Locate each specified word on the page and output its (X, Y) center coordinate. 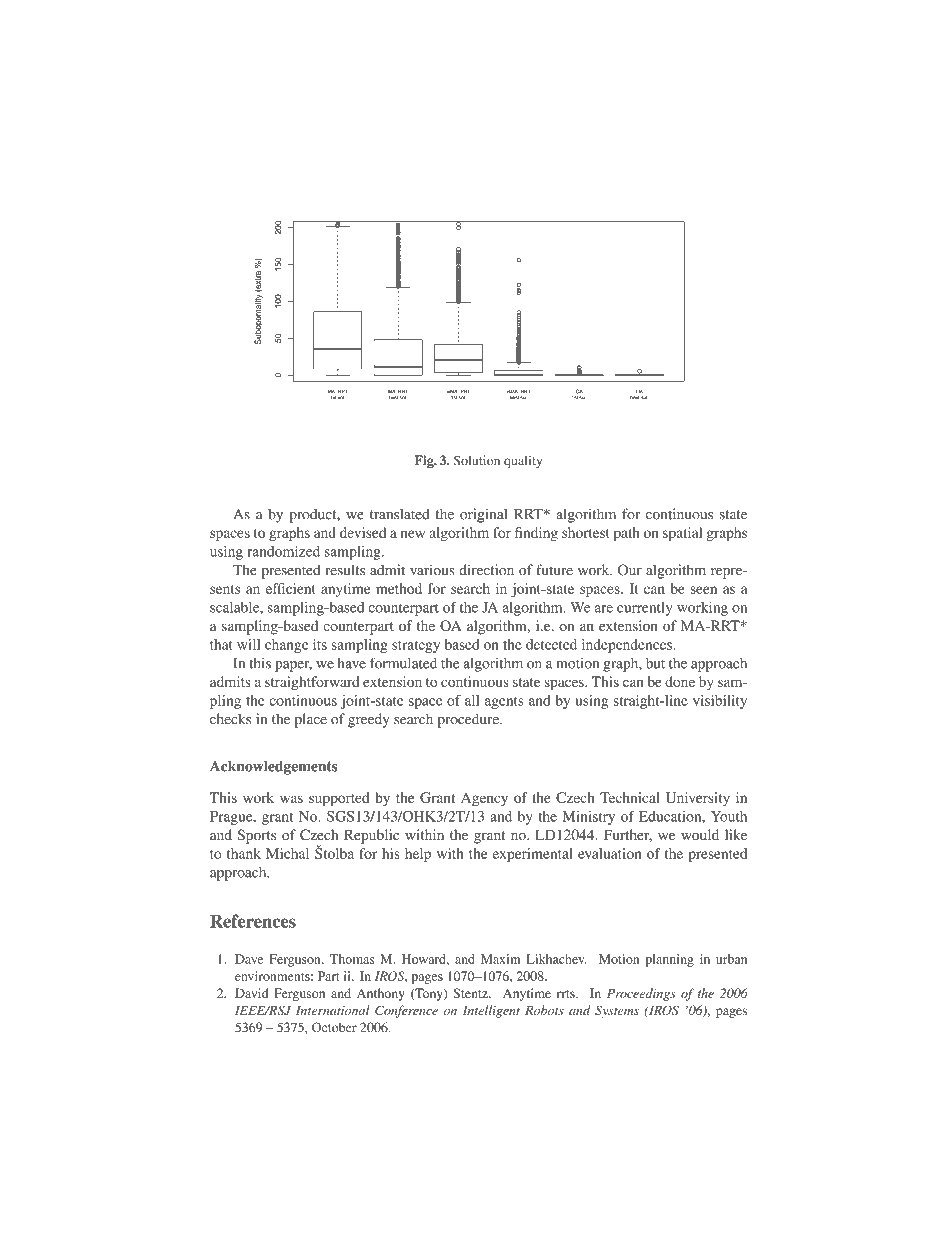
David (251, 993)
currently (645, 609)
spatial (682, 534)
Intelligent (491, 1011)
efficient (291, 588)
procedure (469, 720)
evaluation (609, 853)
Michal (287, 853)
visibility (720, 702)
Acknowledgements (274, 767)
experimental (533, 855)
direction (486, 570)
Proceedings (641, 994)
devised (363, 532)
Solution (477, 460)
